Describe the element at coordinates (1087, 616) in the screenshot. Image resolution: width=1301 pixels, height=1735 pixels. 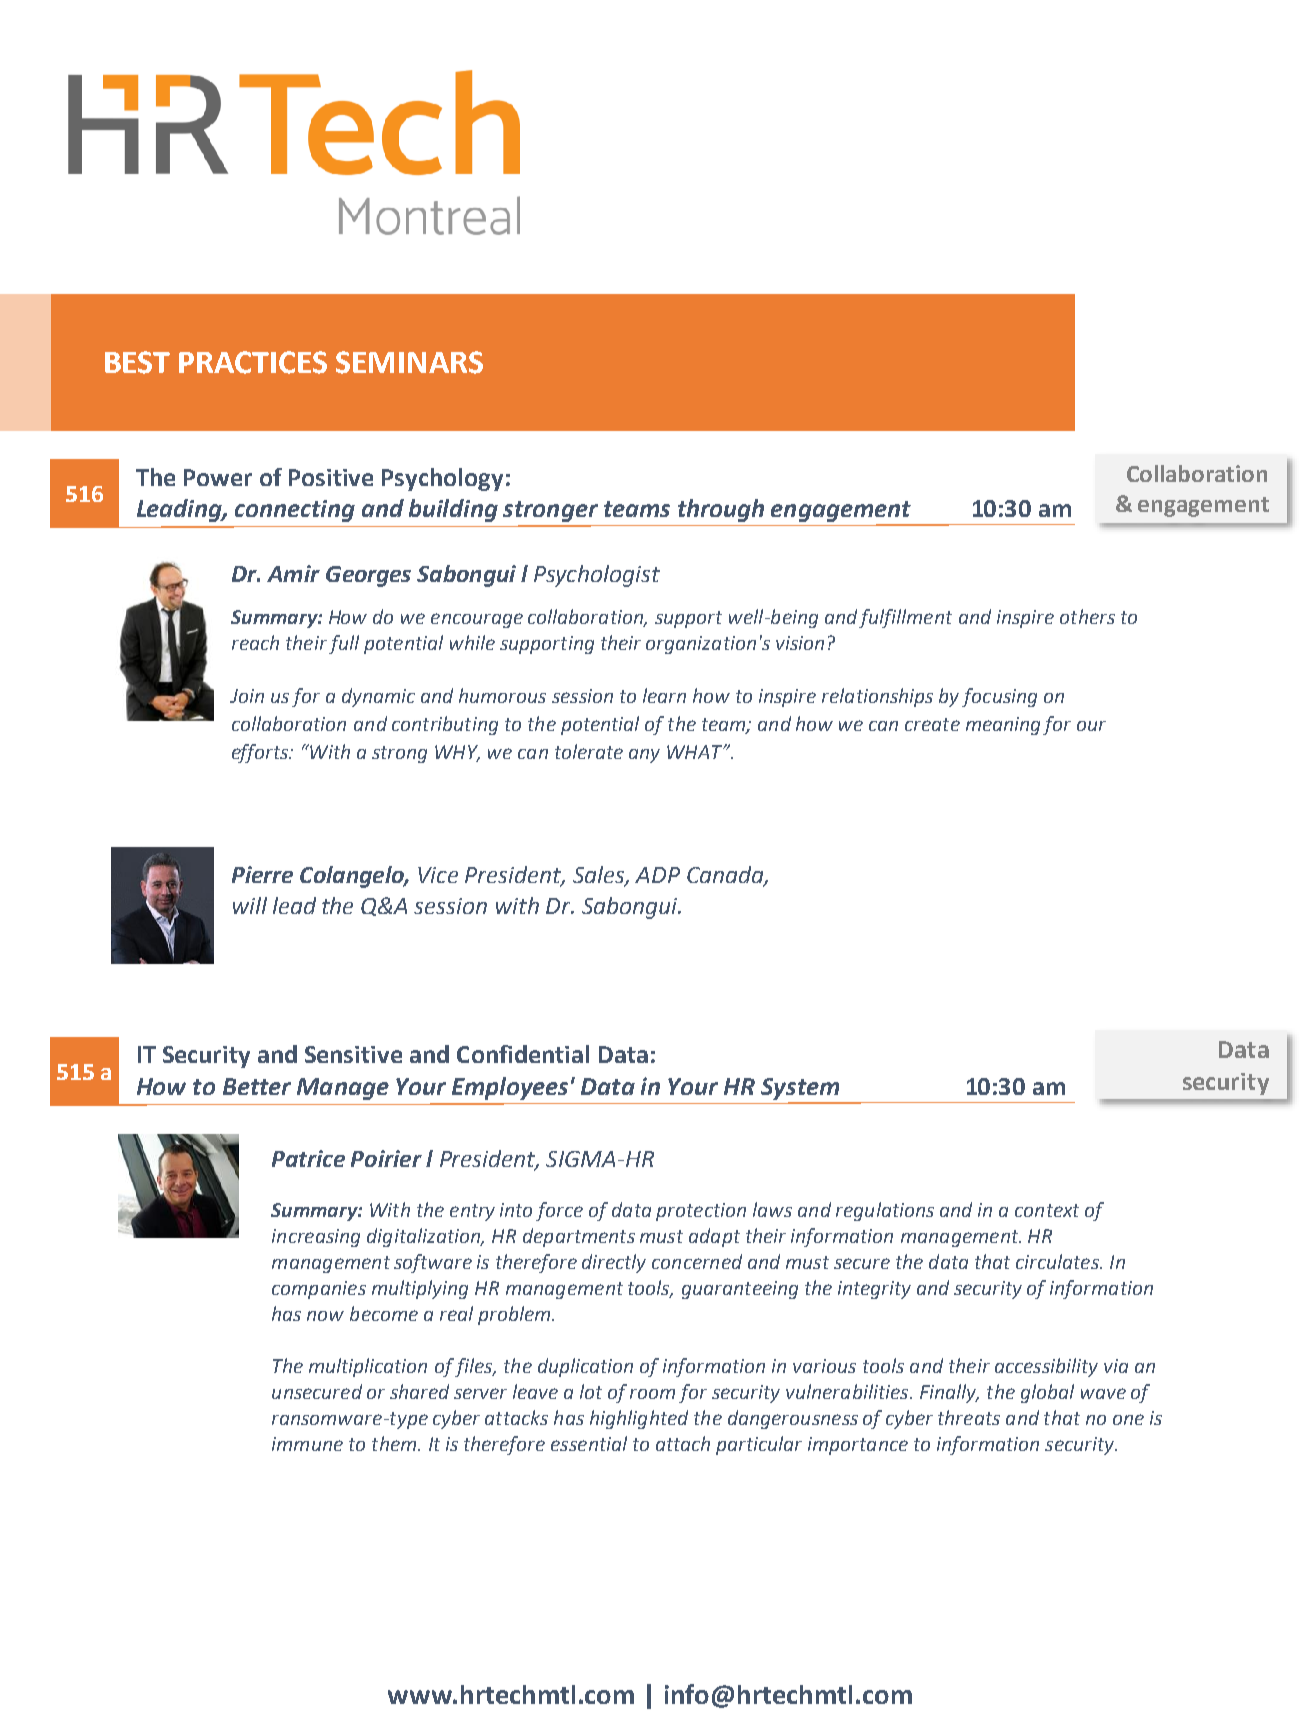
I see `others` at that location.
